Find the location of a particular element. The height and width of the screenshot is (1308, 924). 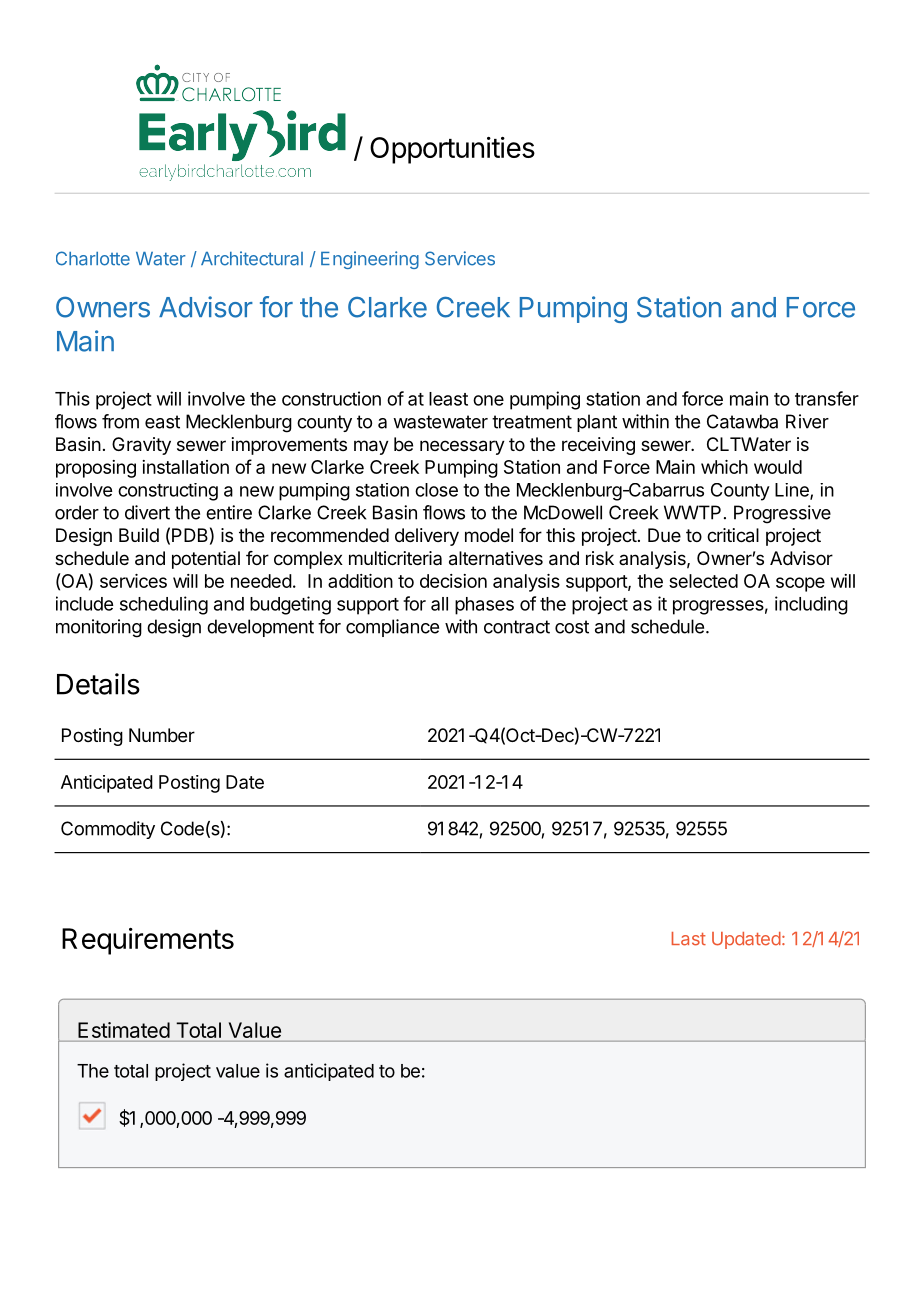

transfer is located at coordinates (827, 398).
